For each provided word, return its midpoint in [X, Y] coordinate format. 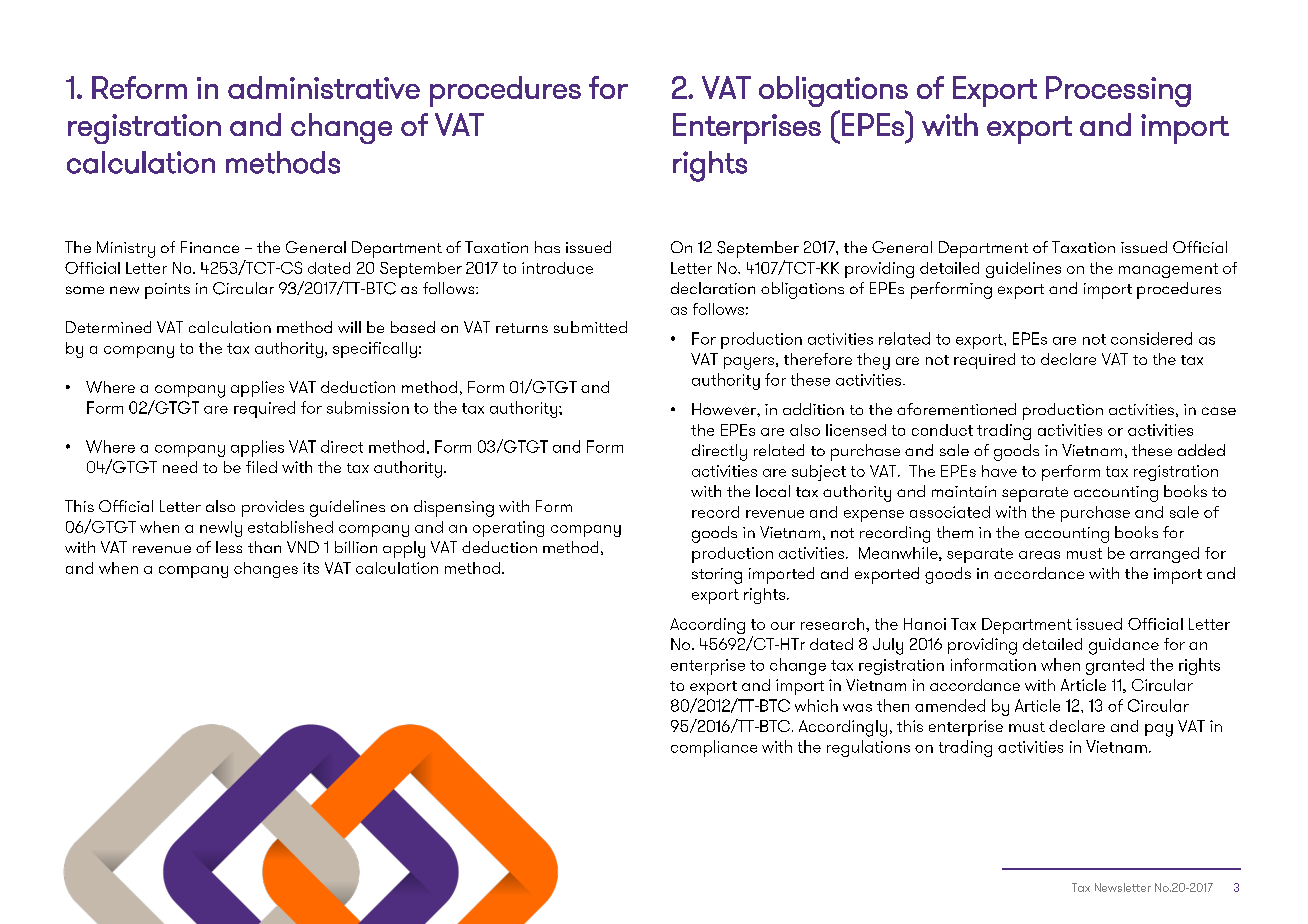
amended [950, 705]
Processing [1118, 91]
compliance [714, 748]
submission [368, 407]
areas [1039, 555]
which [816, 705]
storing [717, 576]
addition [813, 409]
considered [1151, 338]
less [229, 547]
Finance [210, 247]
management [1168, 270]
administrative [324, 87]
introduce [557, 268]
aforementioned [956, 409]
